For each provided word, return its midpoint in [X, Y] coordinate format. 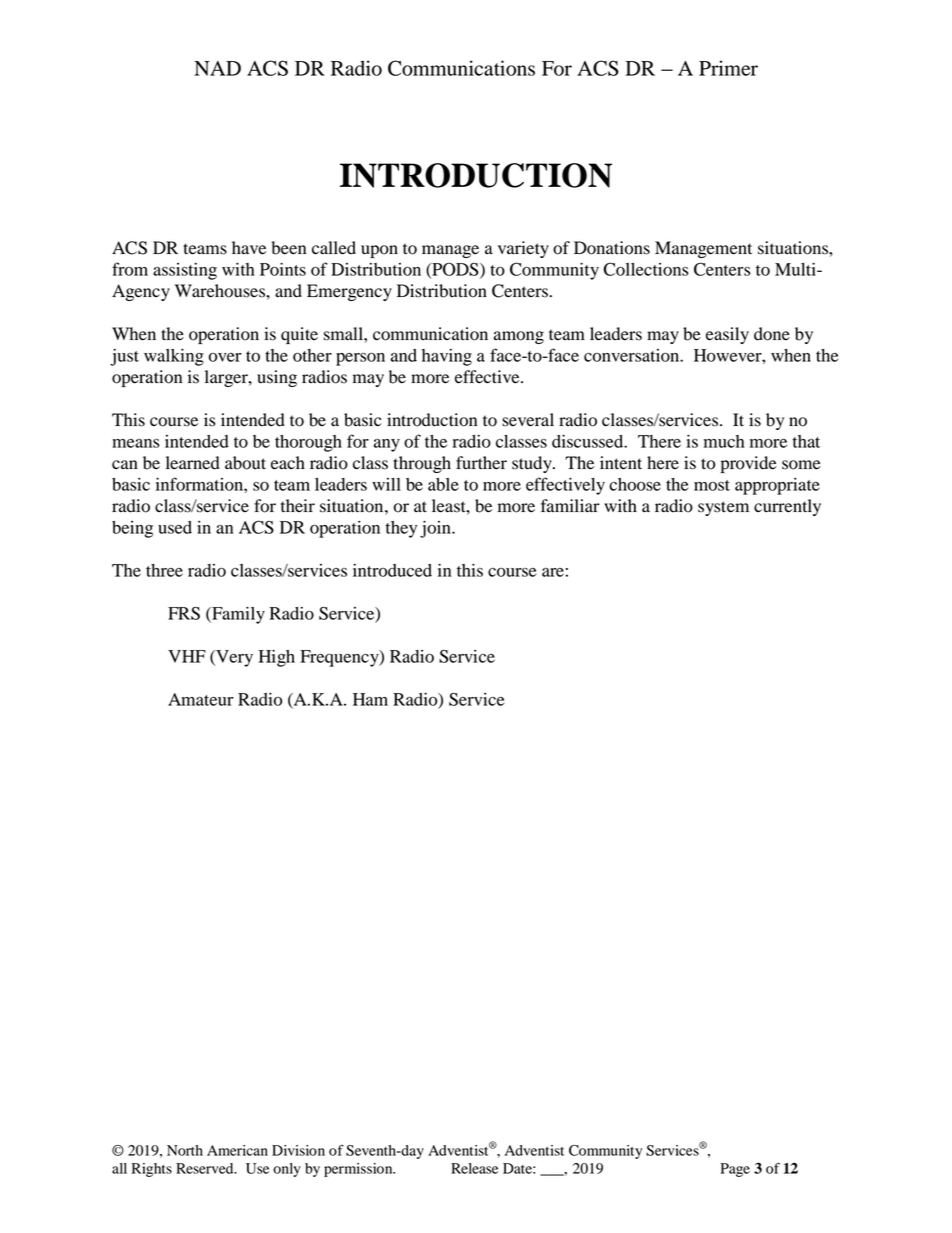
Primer [728, 68]
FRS [184, 613]
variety [523, 249]
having [447, 357]
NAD [217, 68]
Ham [370, 699]
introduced [392, 570]
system [723, 508]
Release [474, 1168]
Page [735, 1170]
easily [727, 335]
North [185, 1150]
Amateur [201, 699]
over [225, 357]
